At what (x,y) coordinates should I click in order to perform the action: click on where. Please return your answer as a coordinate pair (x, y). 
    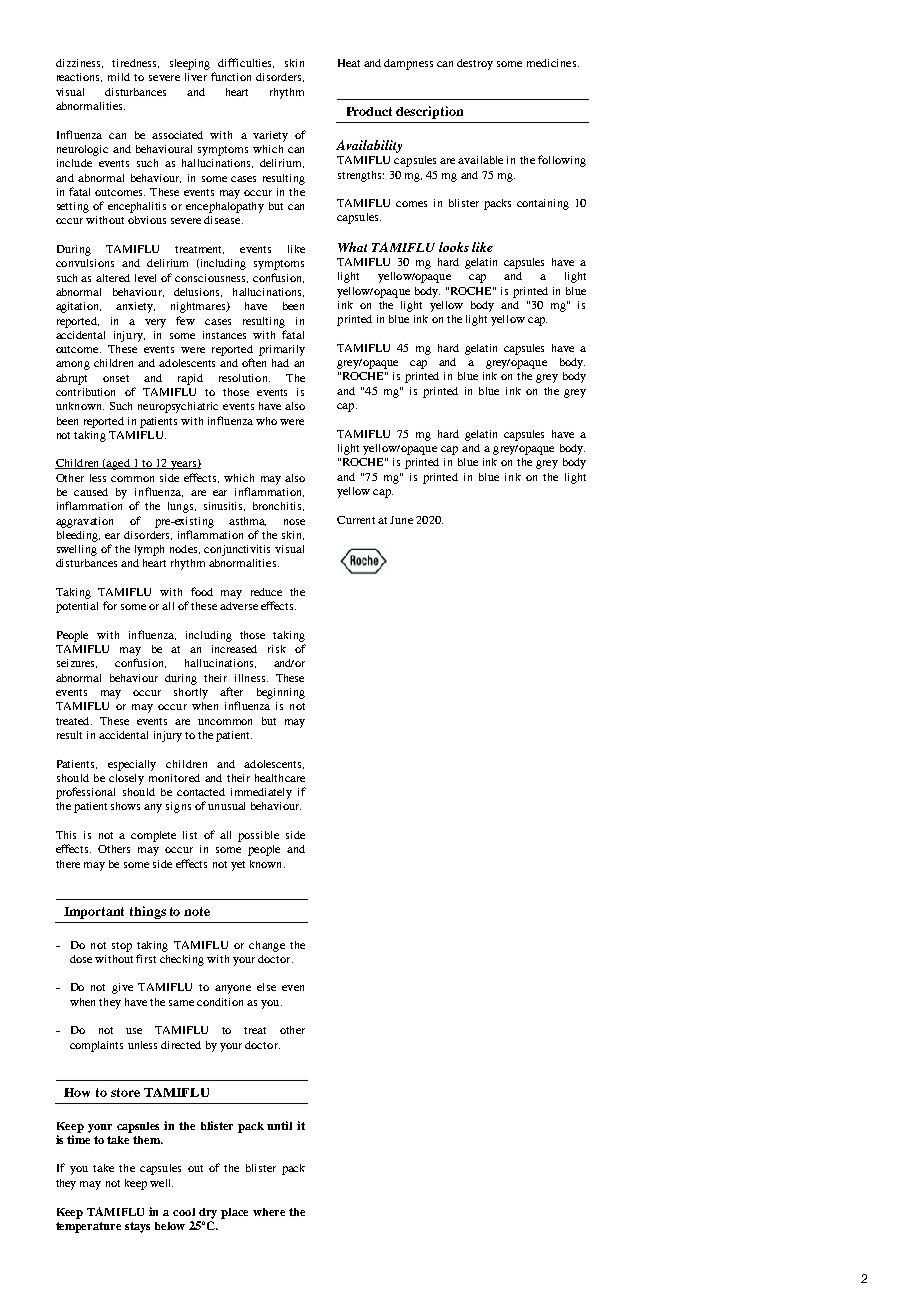
    Looking at the image, I should click on (269, 1212).
